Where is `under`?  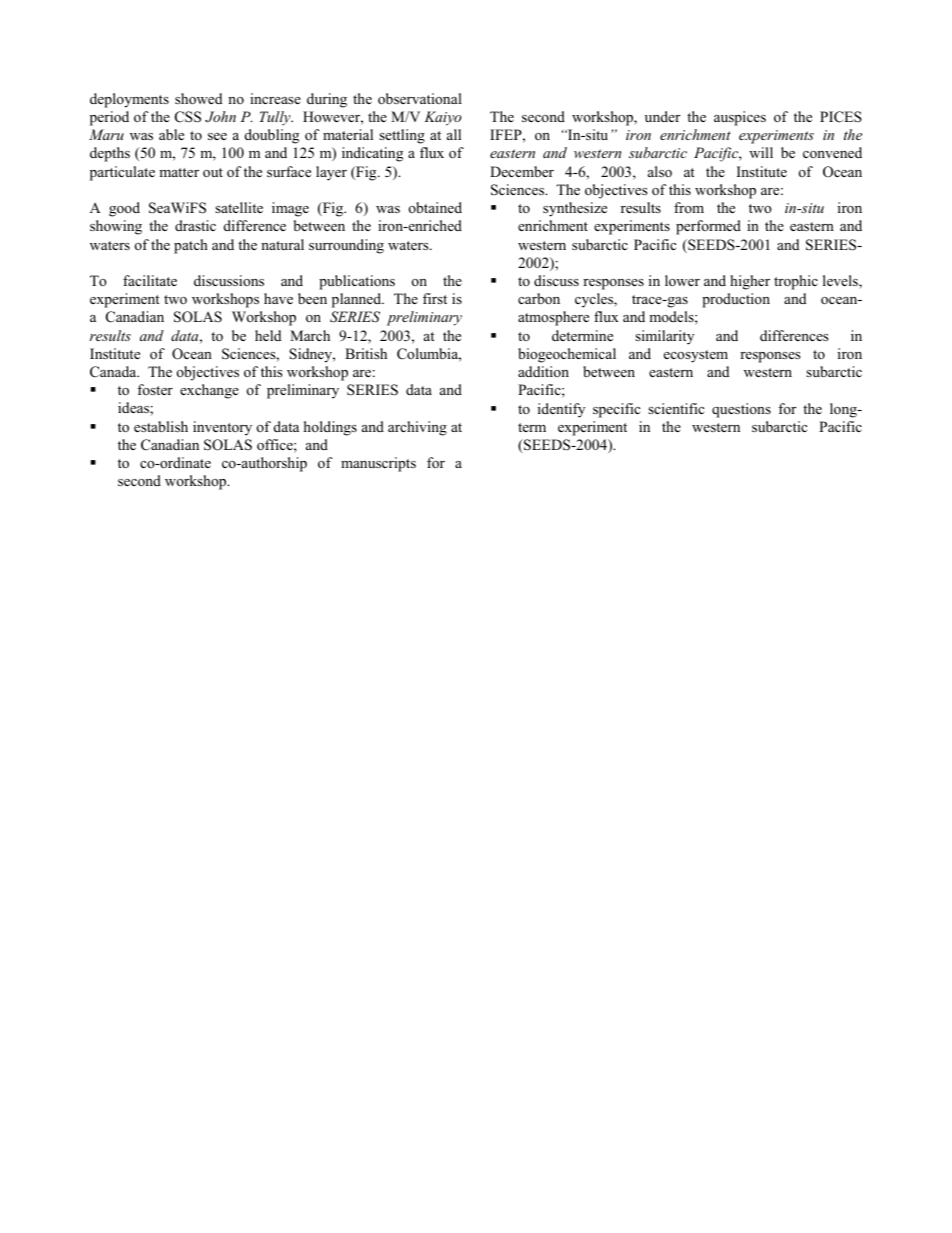
under is located at coordinates (662, 116).
